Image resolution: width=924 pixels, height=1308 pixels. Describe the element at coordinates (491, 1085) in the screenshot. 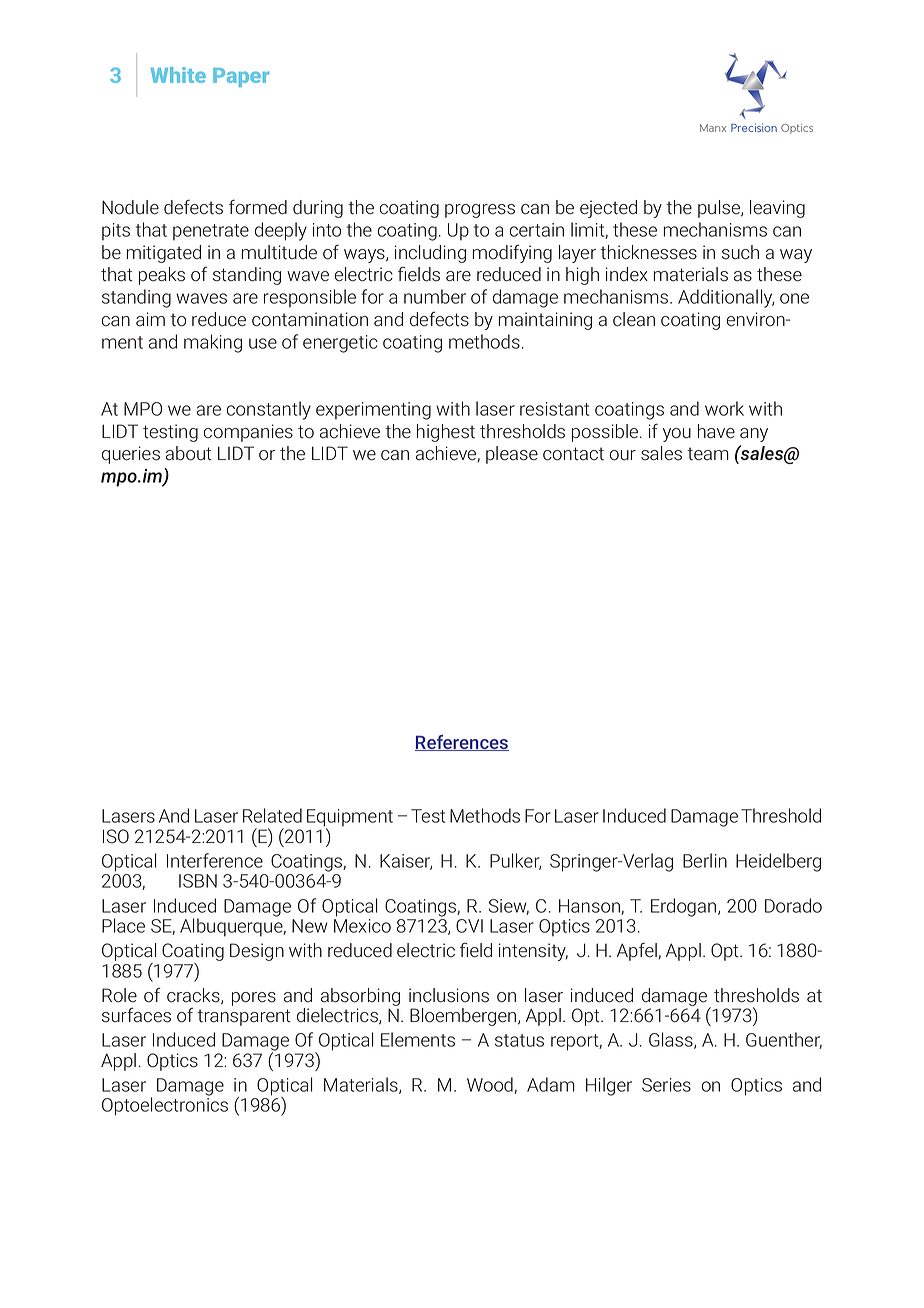

I see `Wood` at that location.
